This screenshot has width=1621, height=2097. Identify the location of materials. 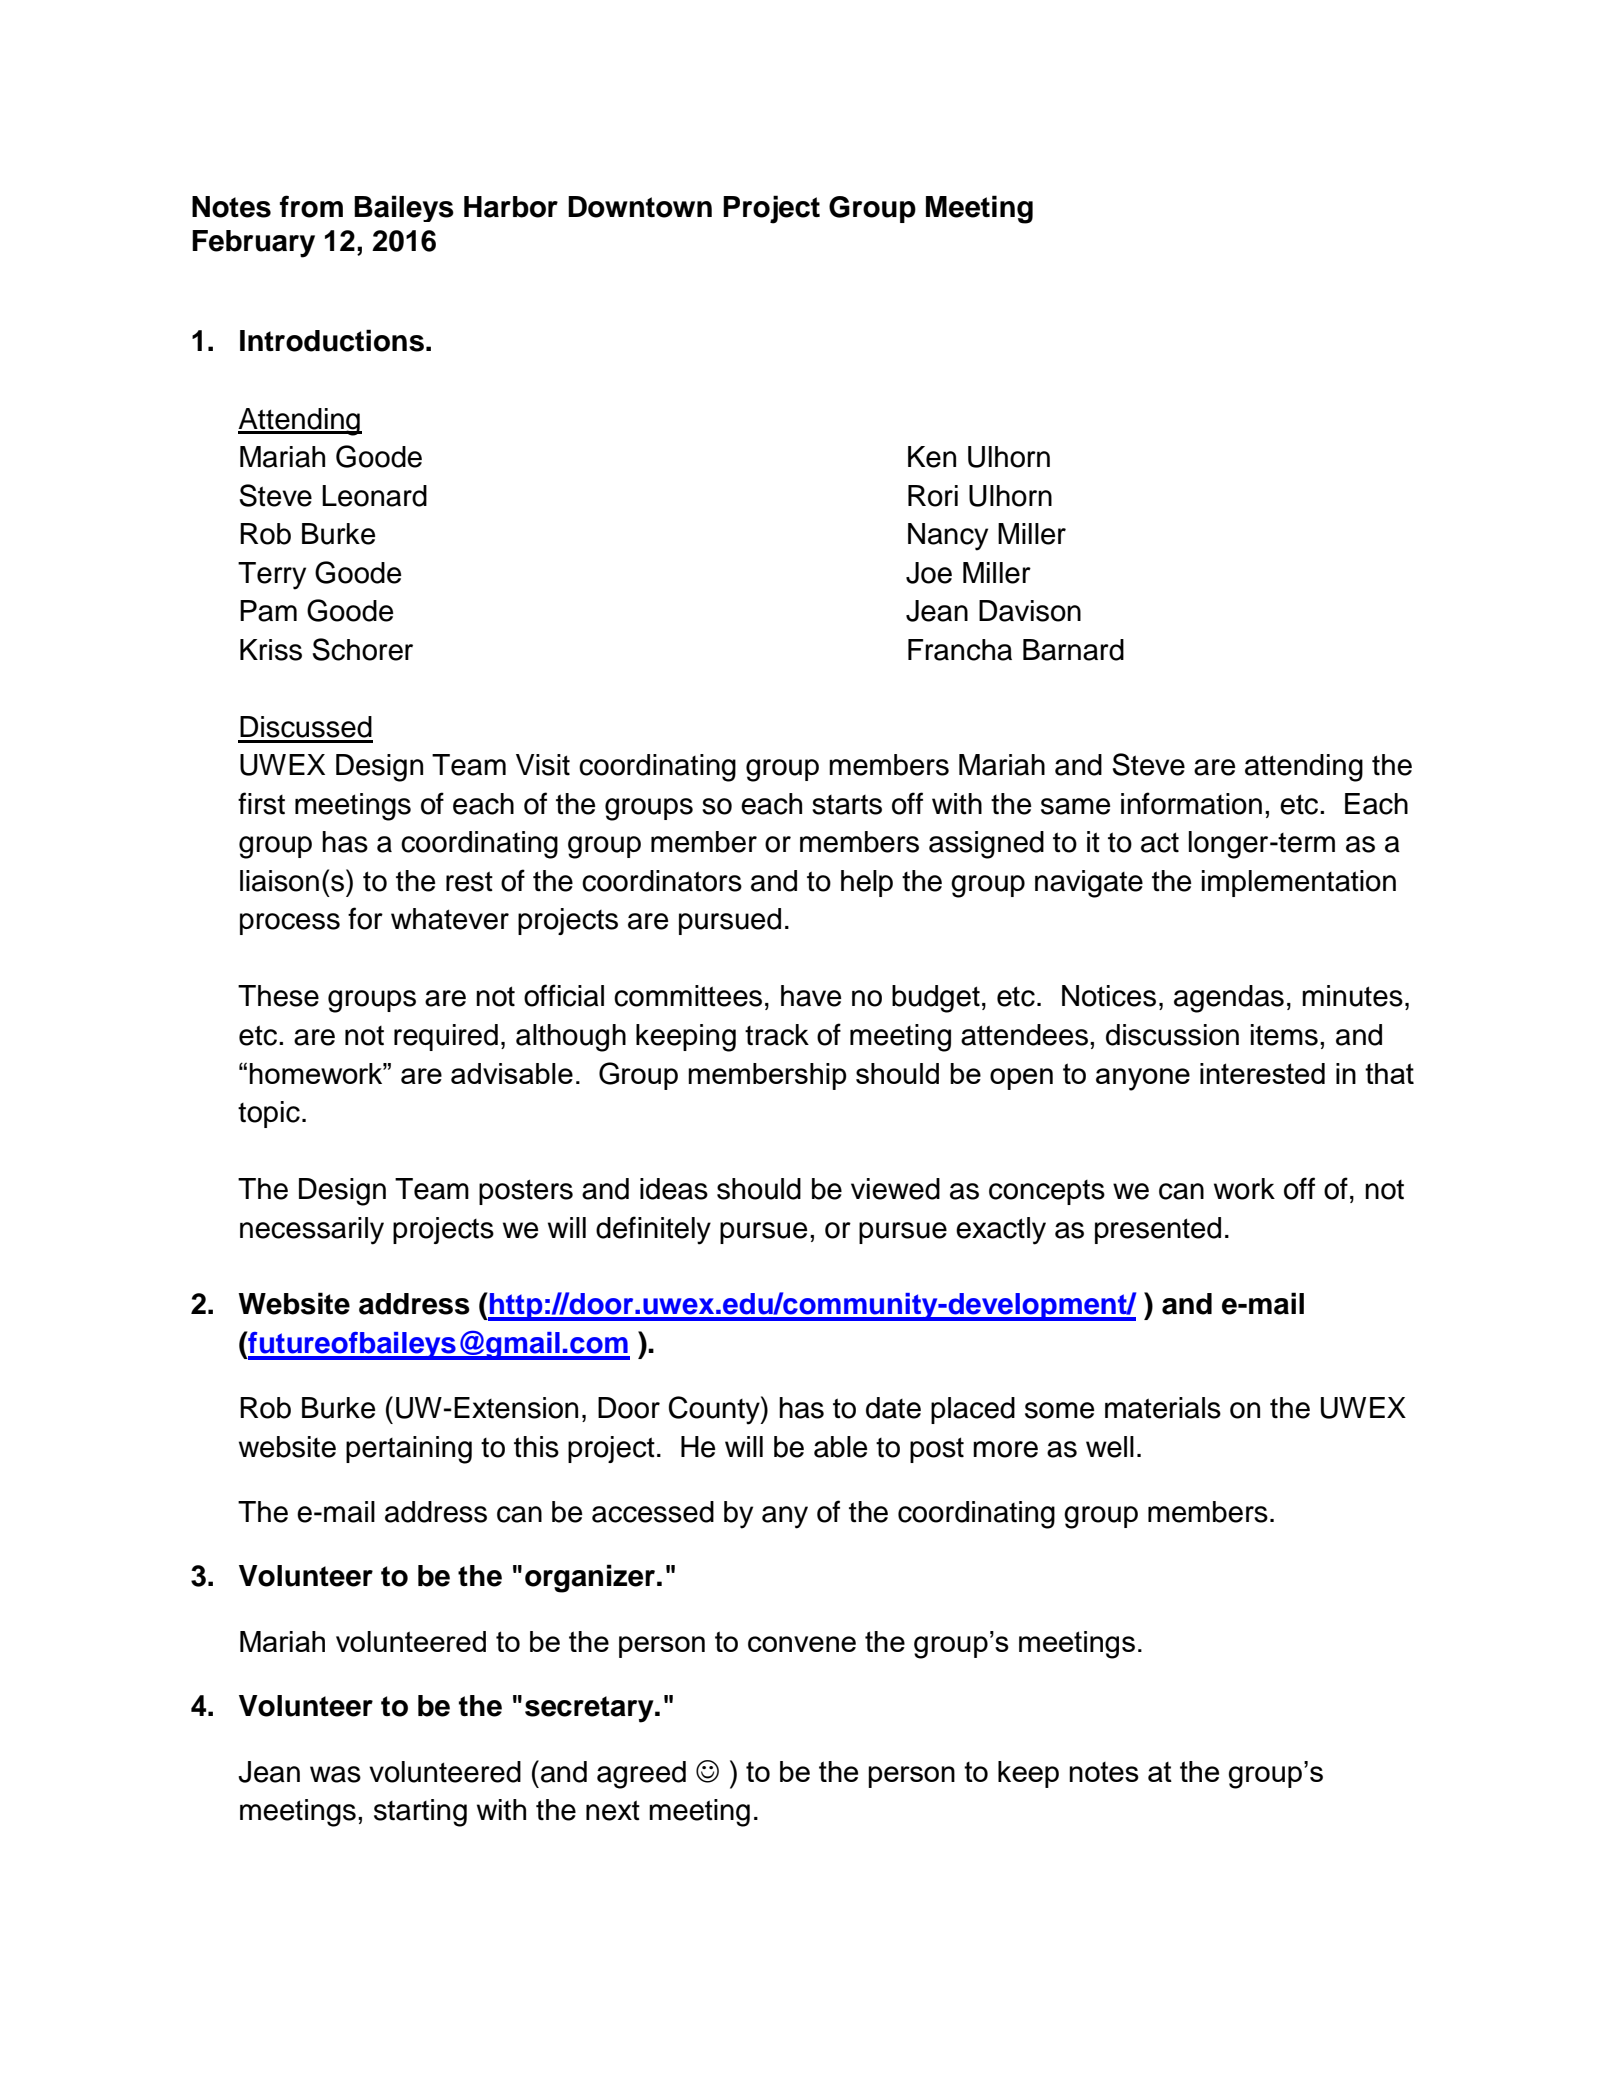
(1163, 1408).
